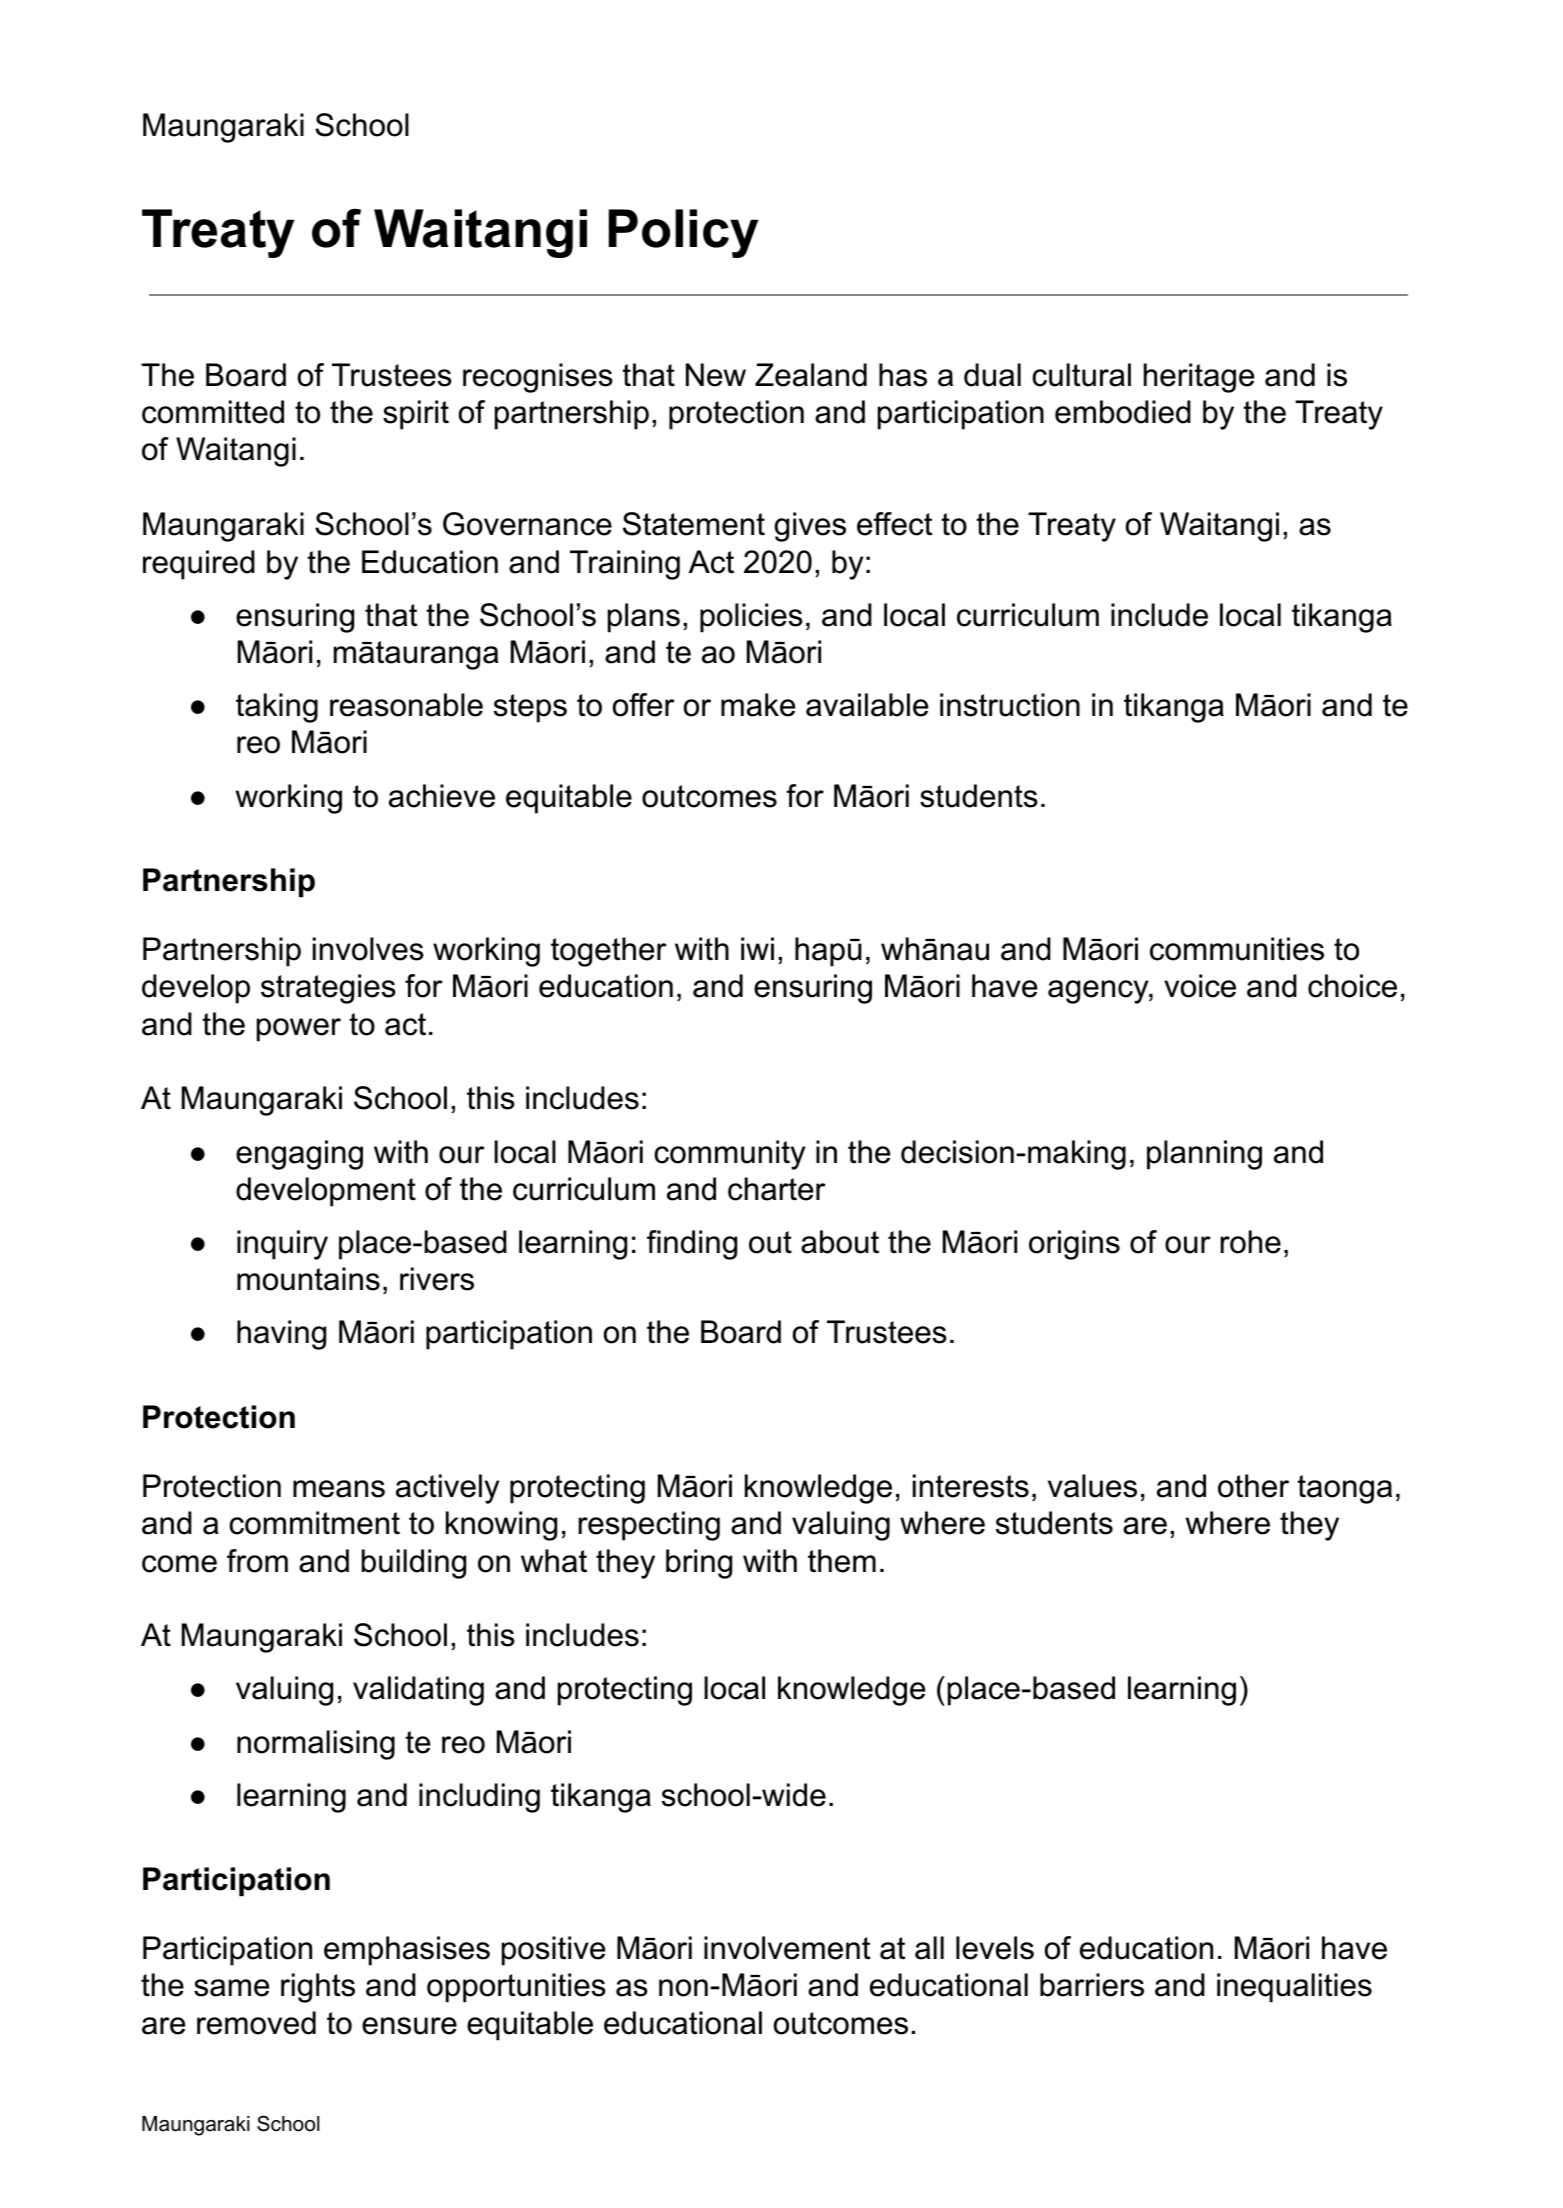 The image size is (1563, 2208). What do you see at coordinates (1253, 1486) in the image?
I see `other` at bounding box center [1253, 1486].
